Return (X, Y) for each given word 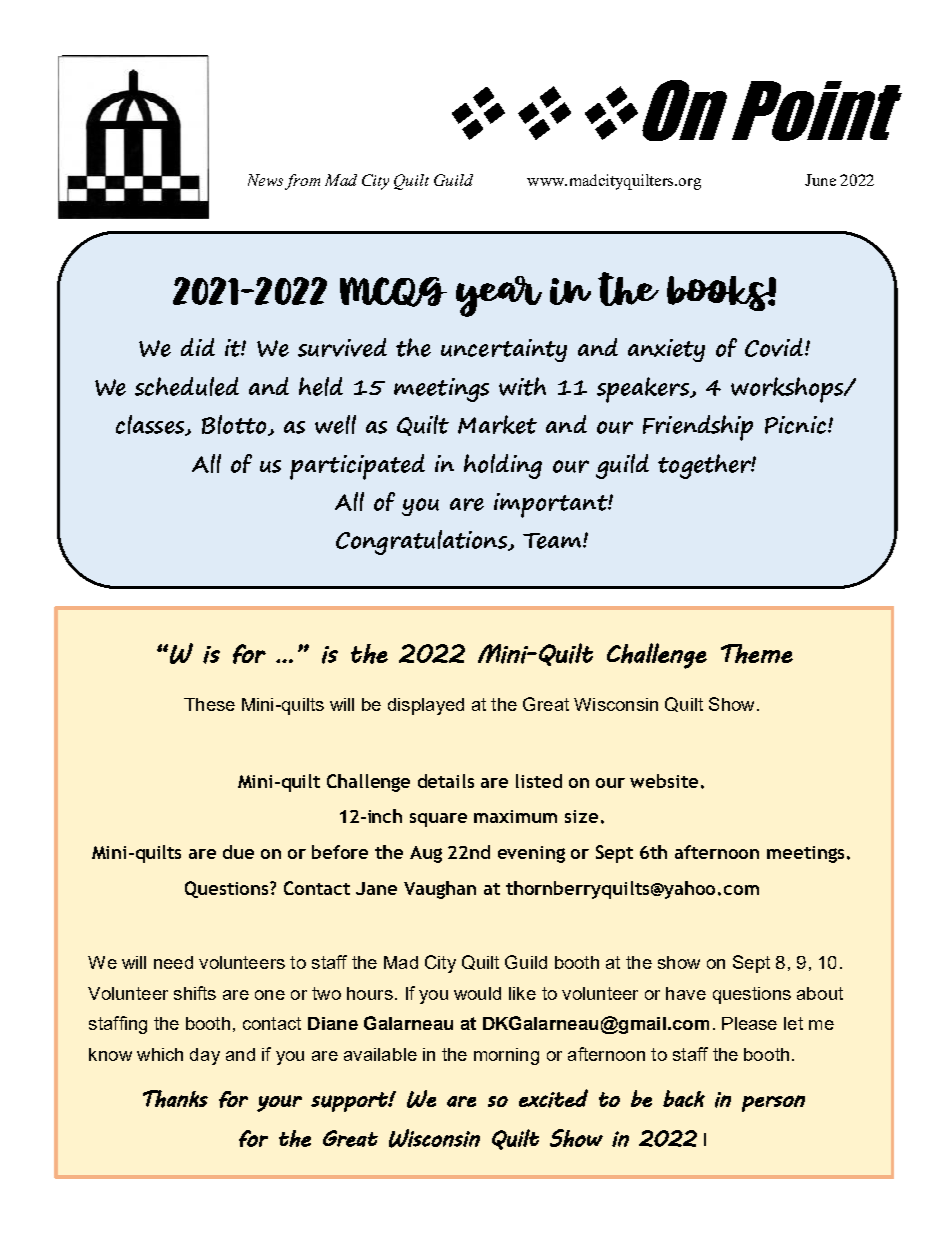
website (664, 781)
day (205, 1056)
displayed (426, 706)
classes (151, 425)
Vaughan (440, 890)
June (820, 180)
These (209, 704)
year (499, 296)
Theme (757, 654)
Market (497, 424)
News (265, 180)
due (238, 852)
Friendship (698, 428)
